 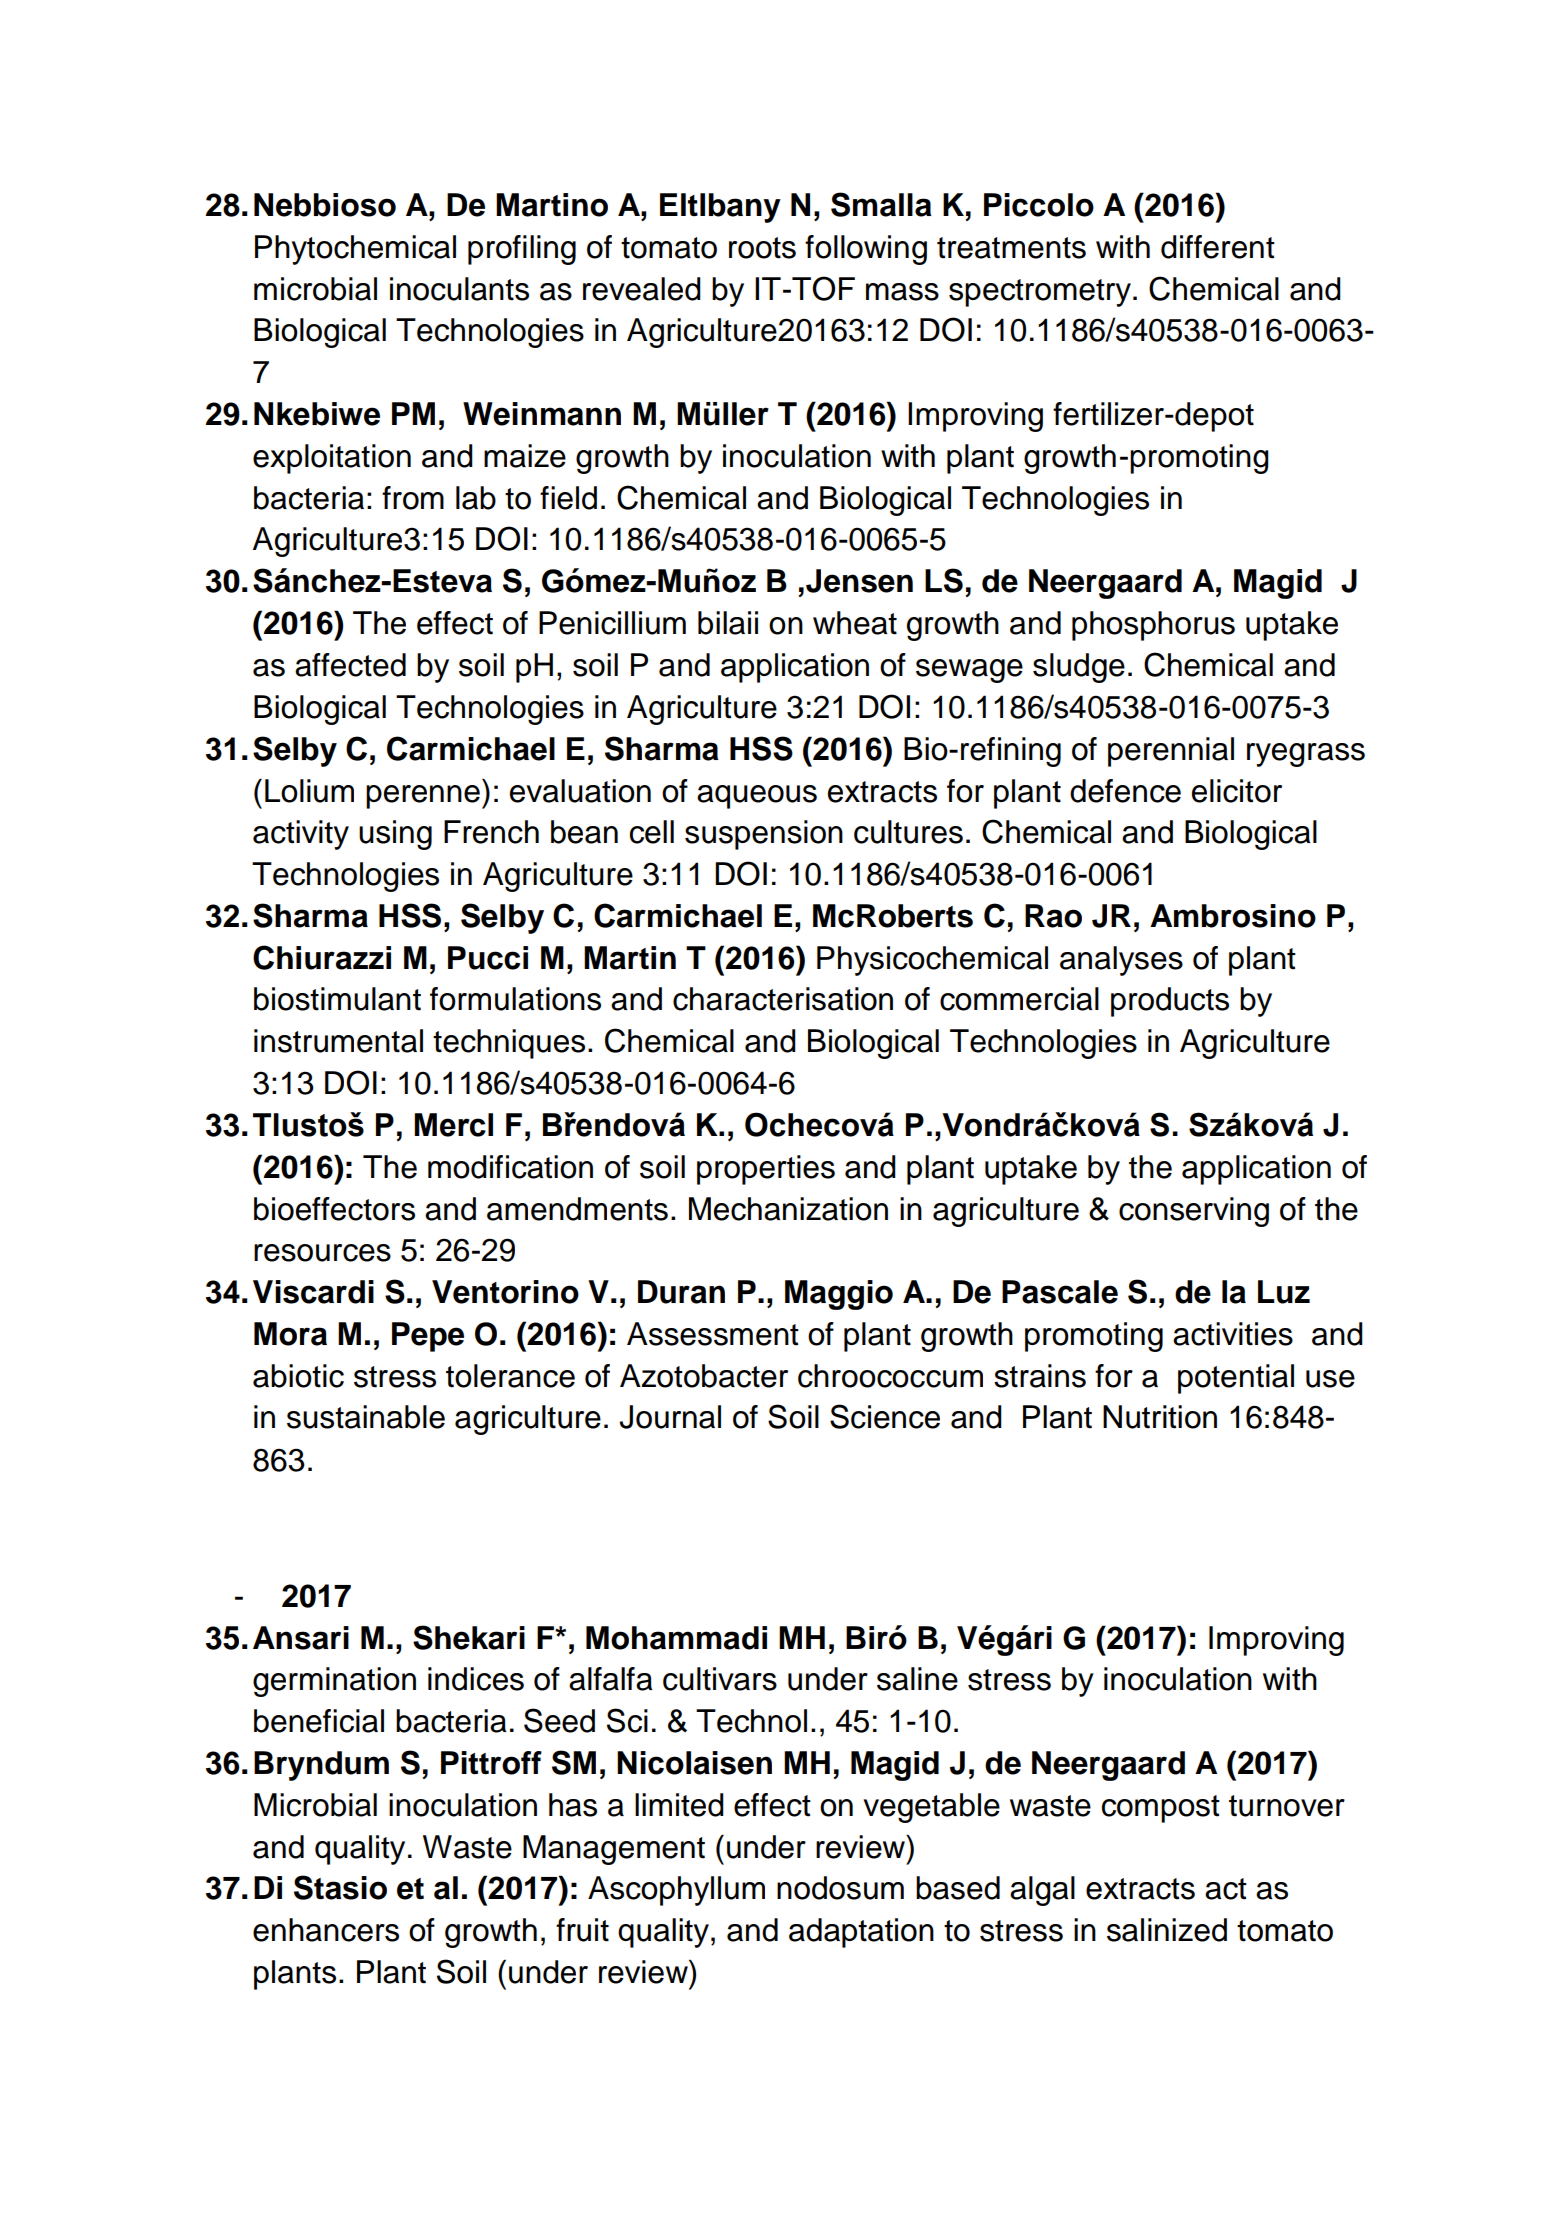 What do you see at coordinates (783, 999) in the page?
I see `characterisation` at bounding box center [783, 999].
